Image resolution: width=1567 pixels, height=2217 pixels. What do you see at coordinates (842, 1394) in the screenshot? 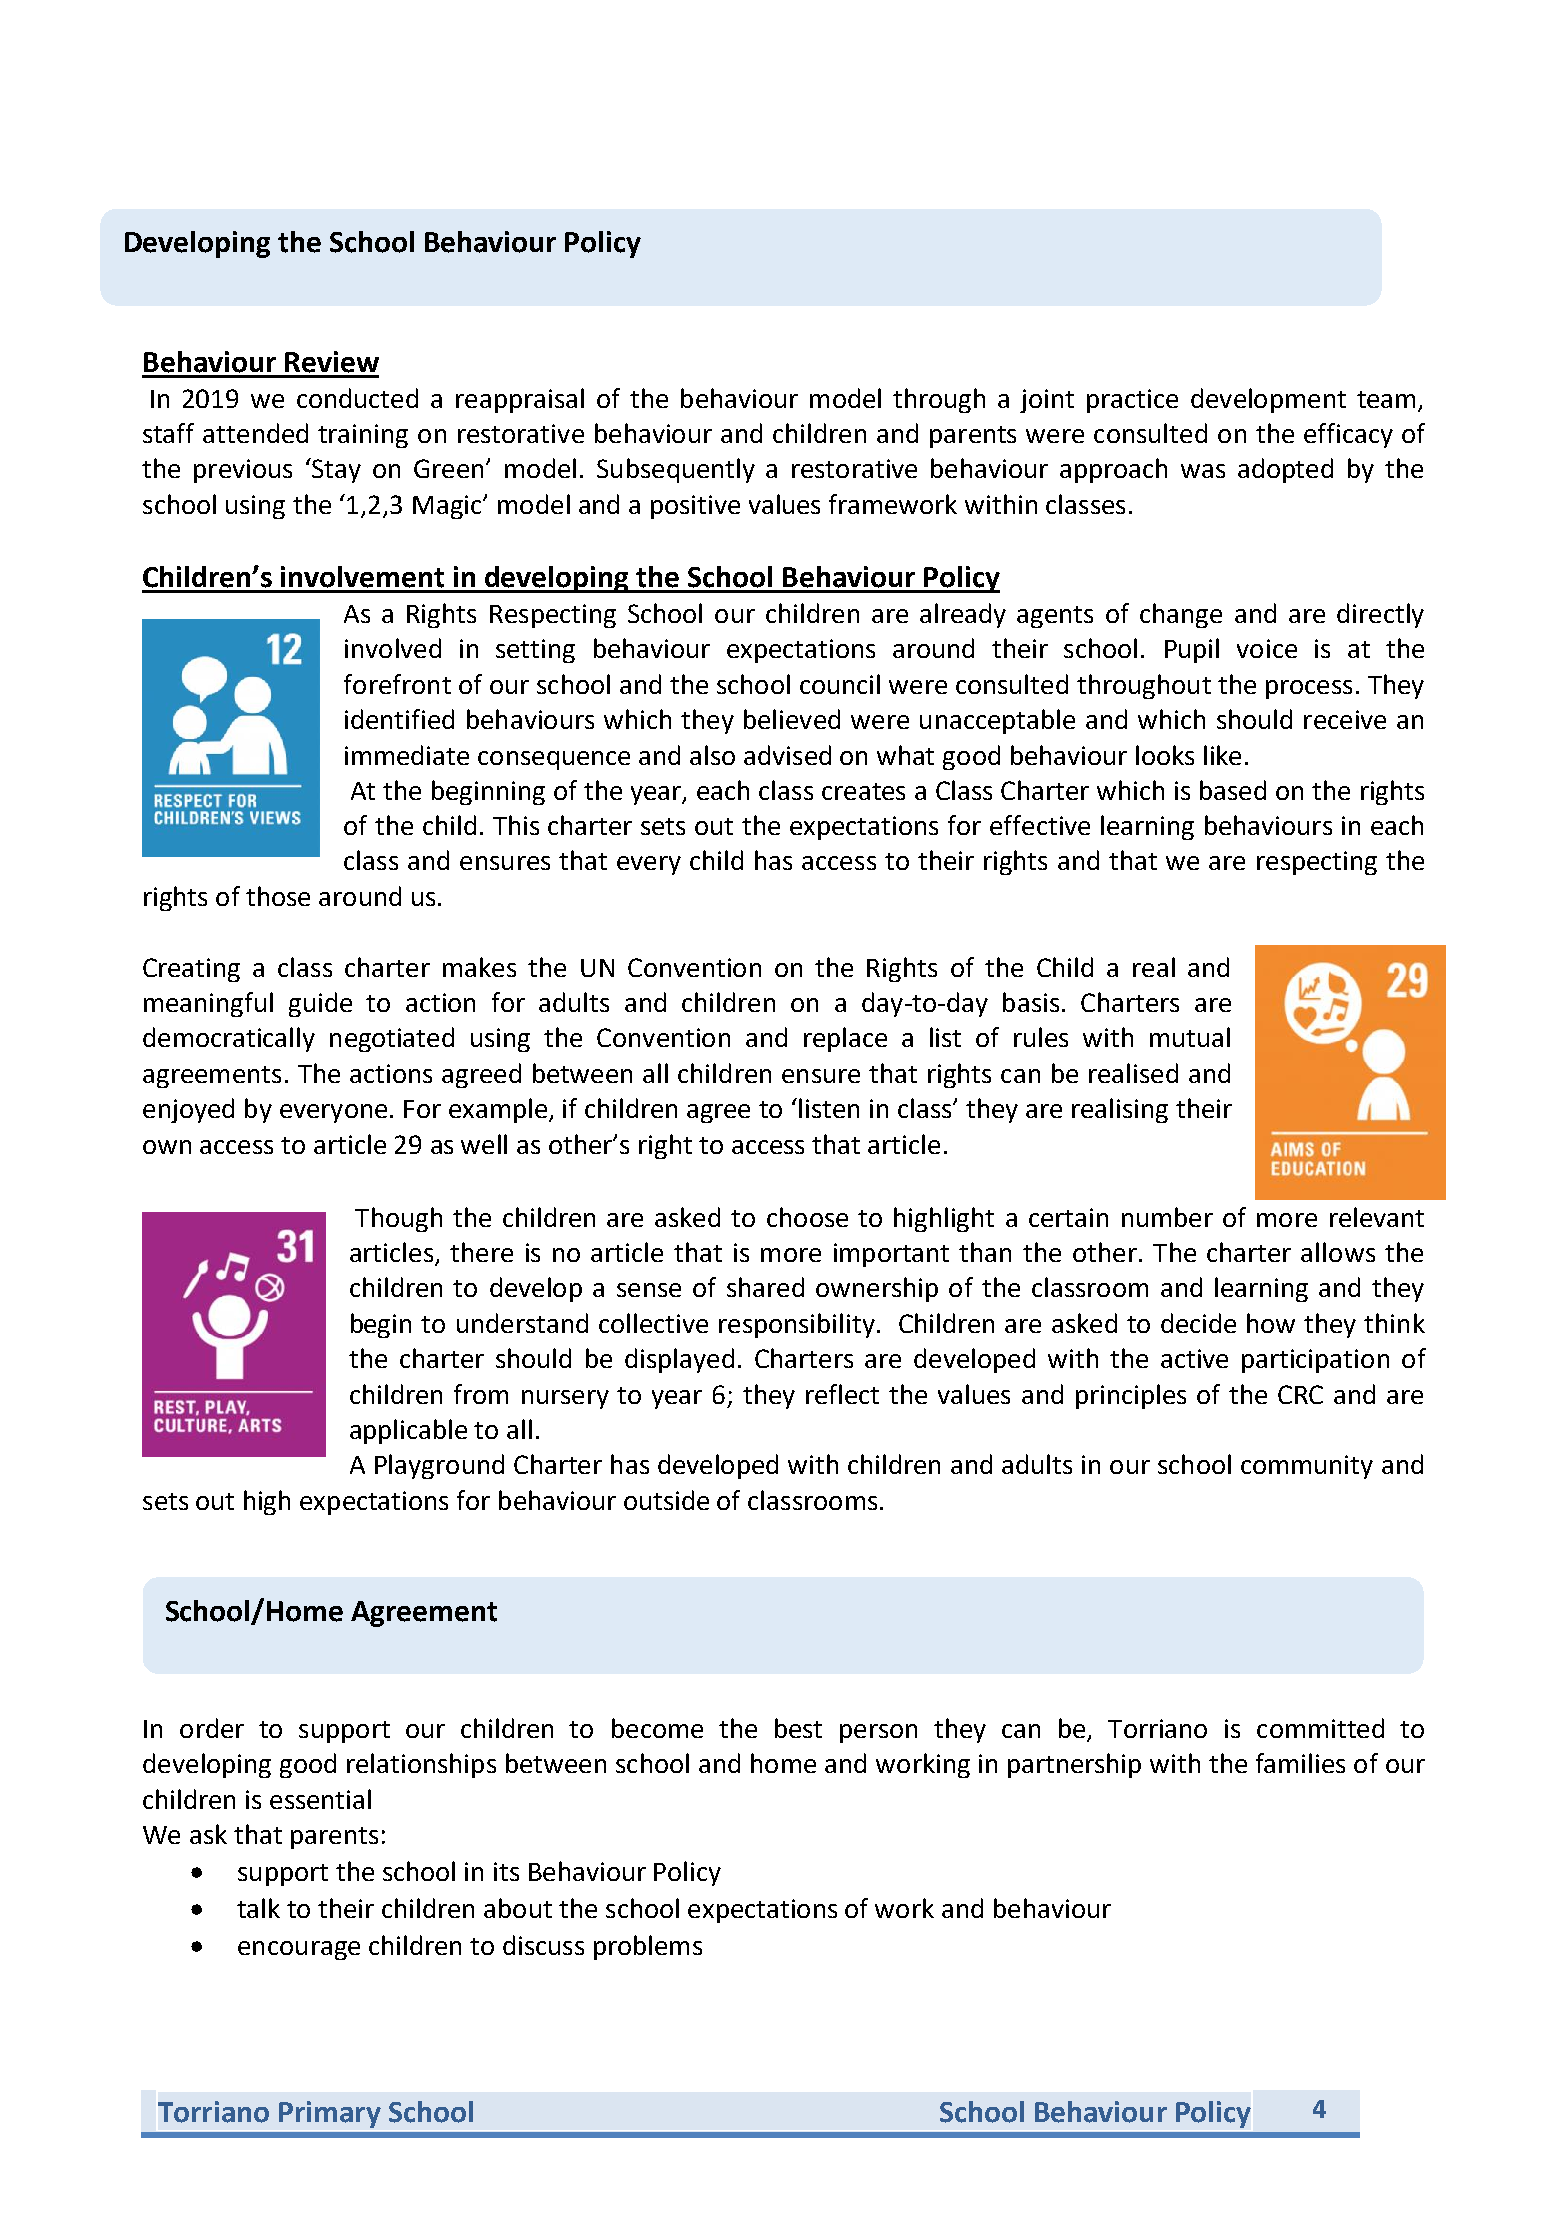
I see `reflect` at bounding box center [842, 1394].
